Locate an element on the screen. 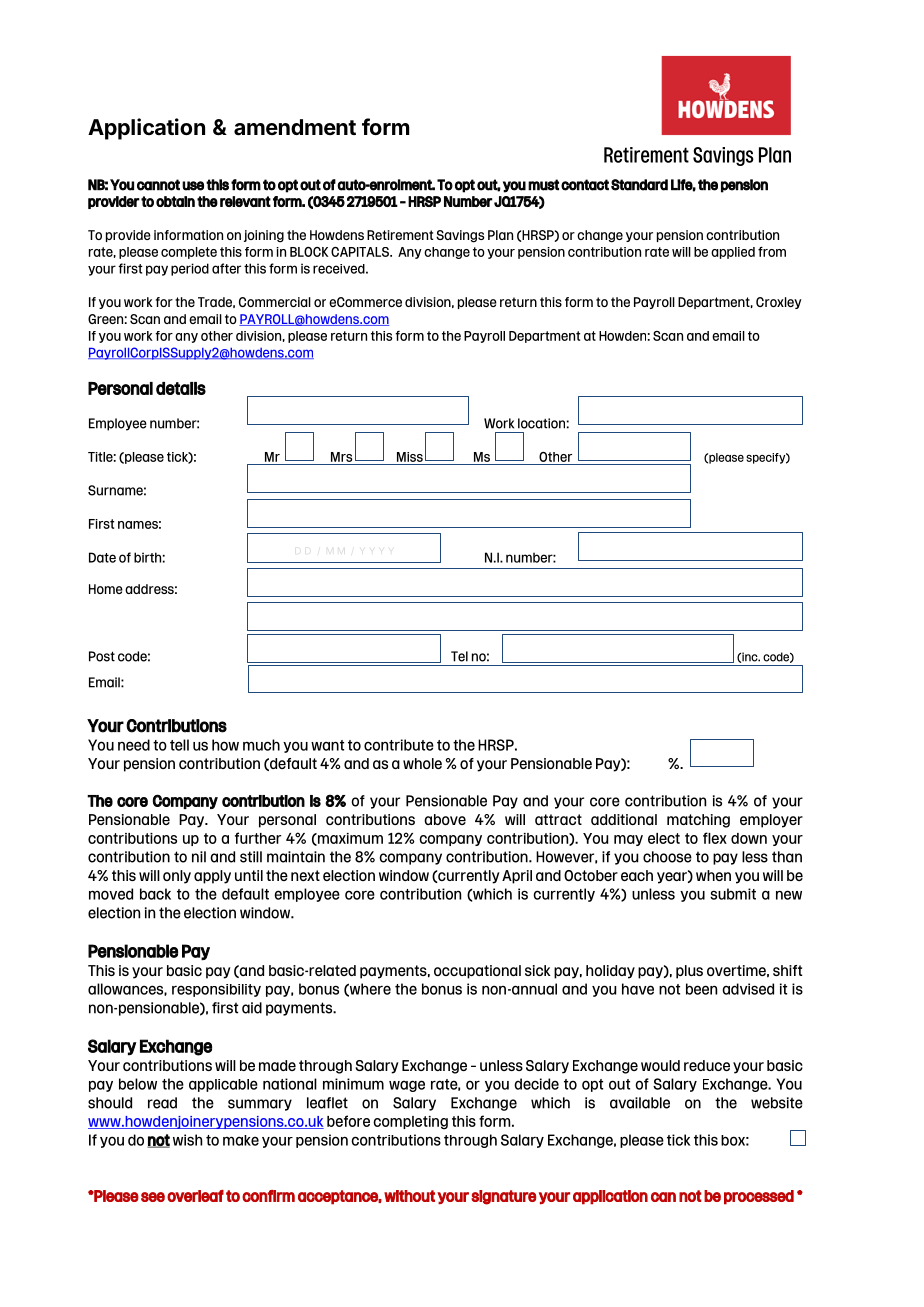  back is located at coordinates (155, 894).
